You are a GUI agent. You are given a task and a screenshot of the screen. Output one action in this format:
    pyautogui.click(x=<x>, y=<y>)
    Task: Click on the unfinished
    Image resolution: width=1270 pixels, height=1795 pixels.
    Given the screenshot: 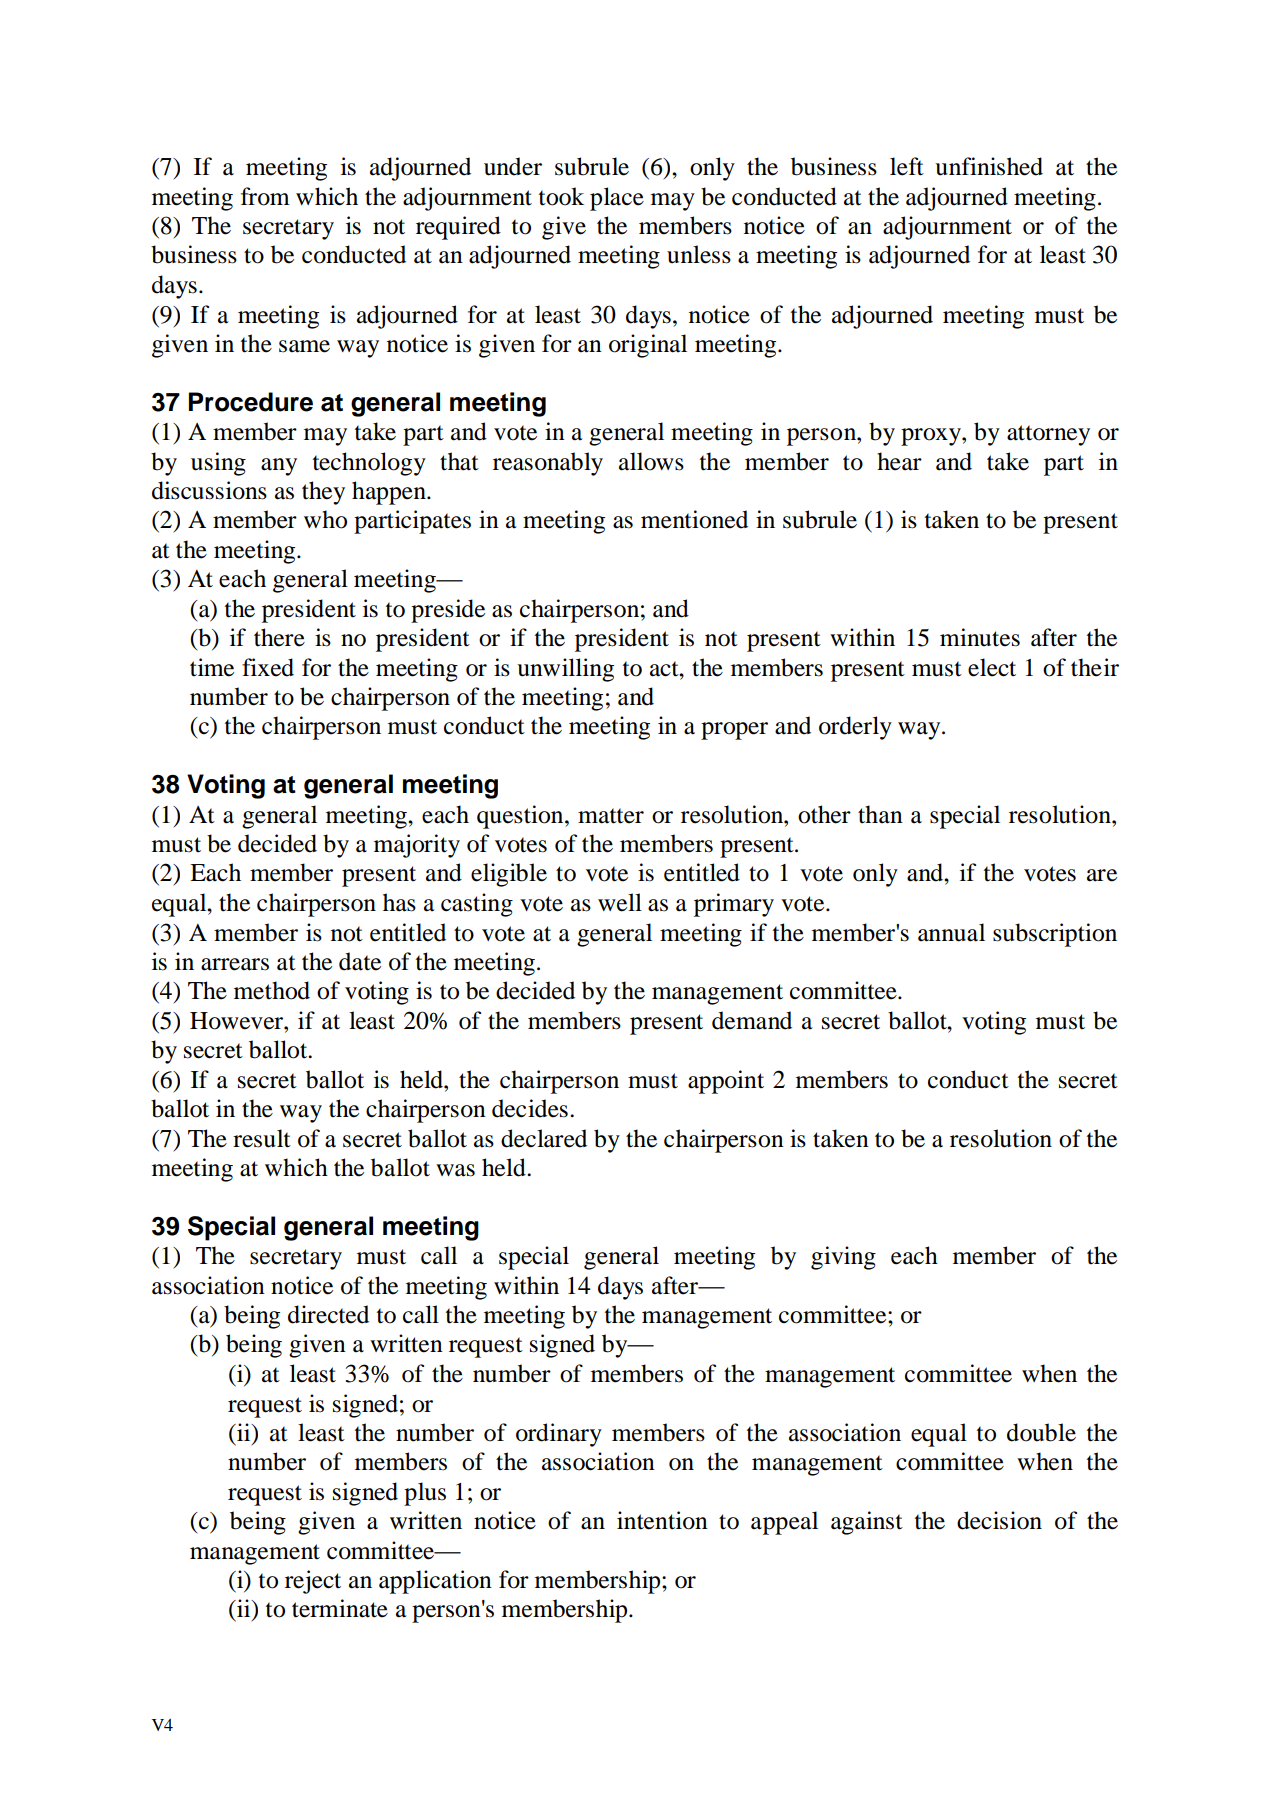 What is the action you would take?
    pyautogui.click(x=989, y=166)
